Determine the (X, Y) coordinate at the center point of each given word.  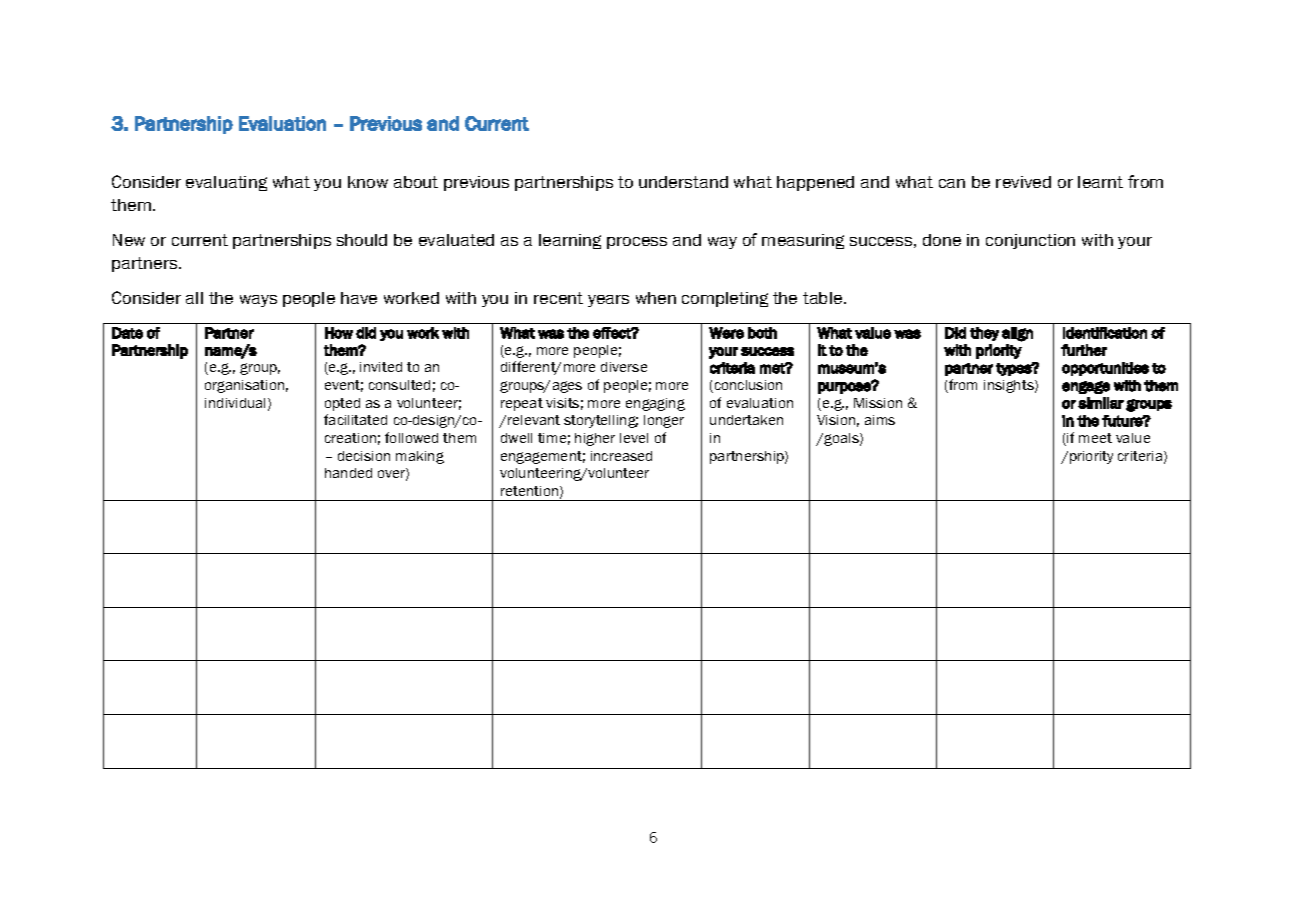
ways (258, 301)
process (637, 243)
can (952, 183)
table (824, 298)
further (1084, 350)
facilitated (355, 419)
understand (683, 182)
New (129, 240)
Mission (878, 403)
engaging (655, 404)
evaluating (226, 183)
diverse (624, 367)
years (608, 301)
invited (381, 367)
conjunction (1030, 241)
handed (348, 473)
